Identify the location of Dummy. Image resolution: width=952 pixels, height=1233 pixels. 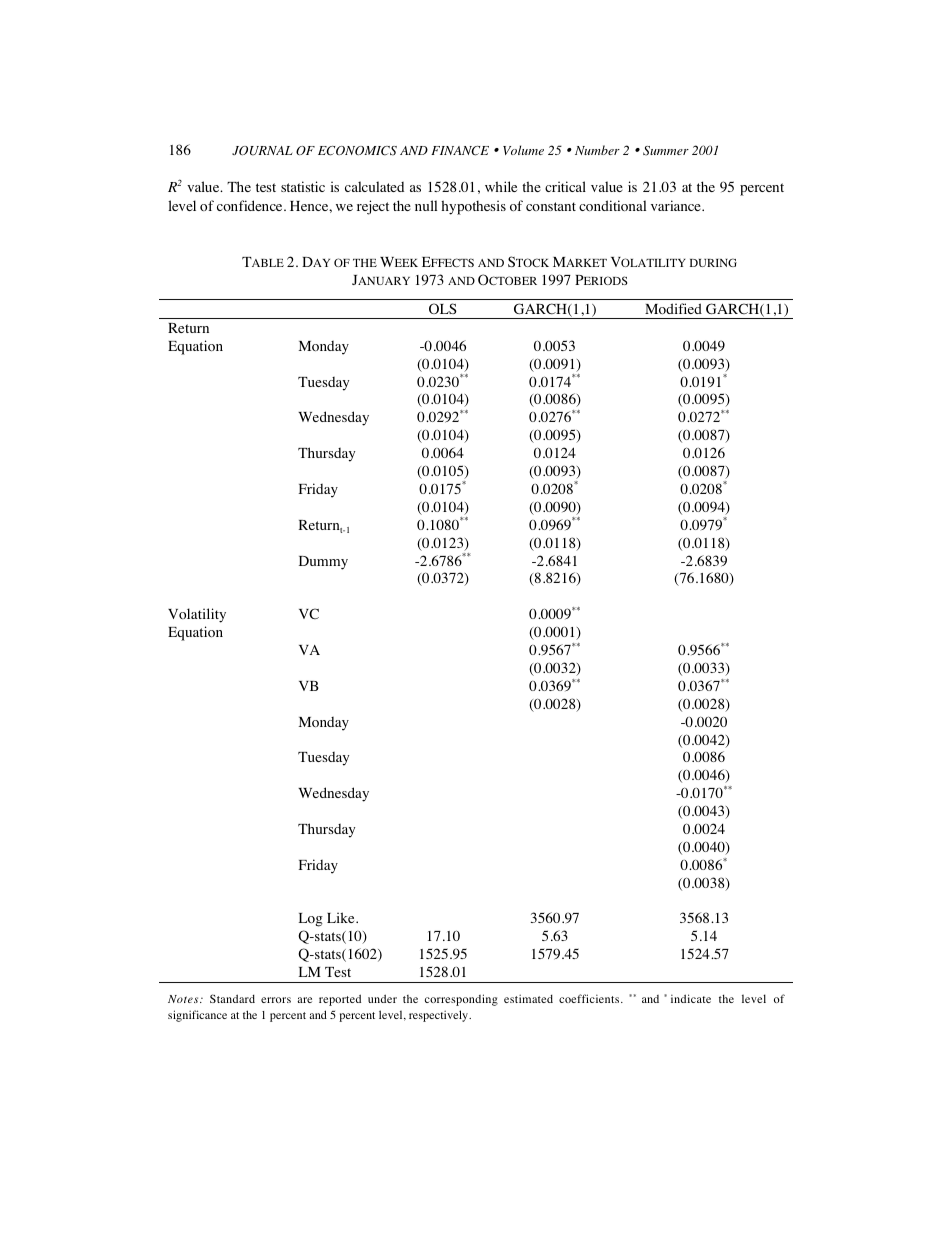
(323, 563).
